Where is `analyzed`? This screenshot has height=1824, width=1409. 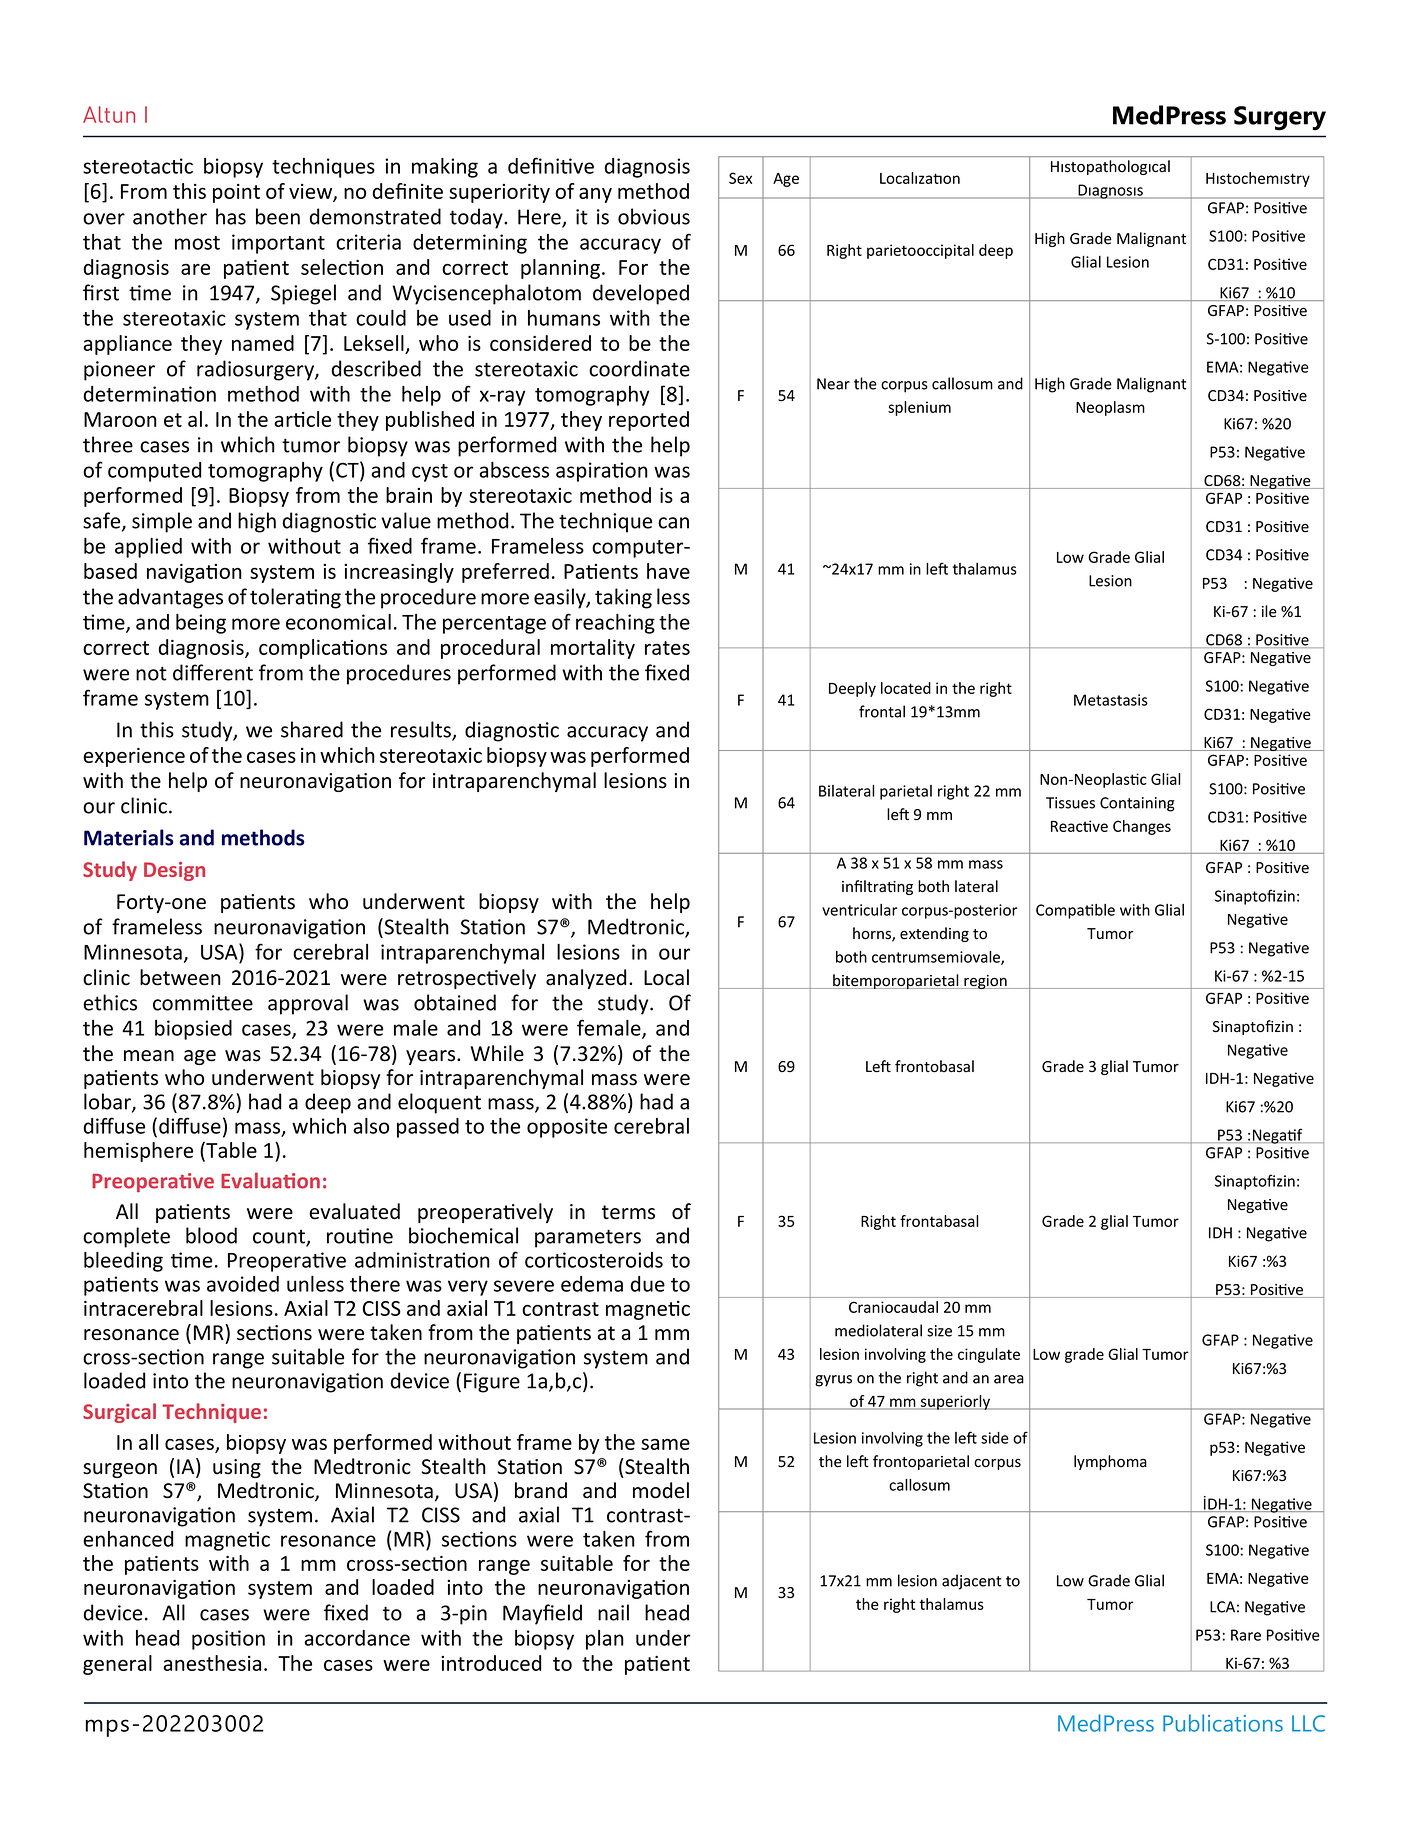
analyzed is located at coordinates (586, 979).
